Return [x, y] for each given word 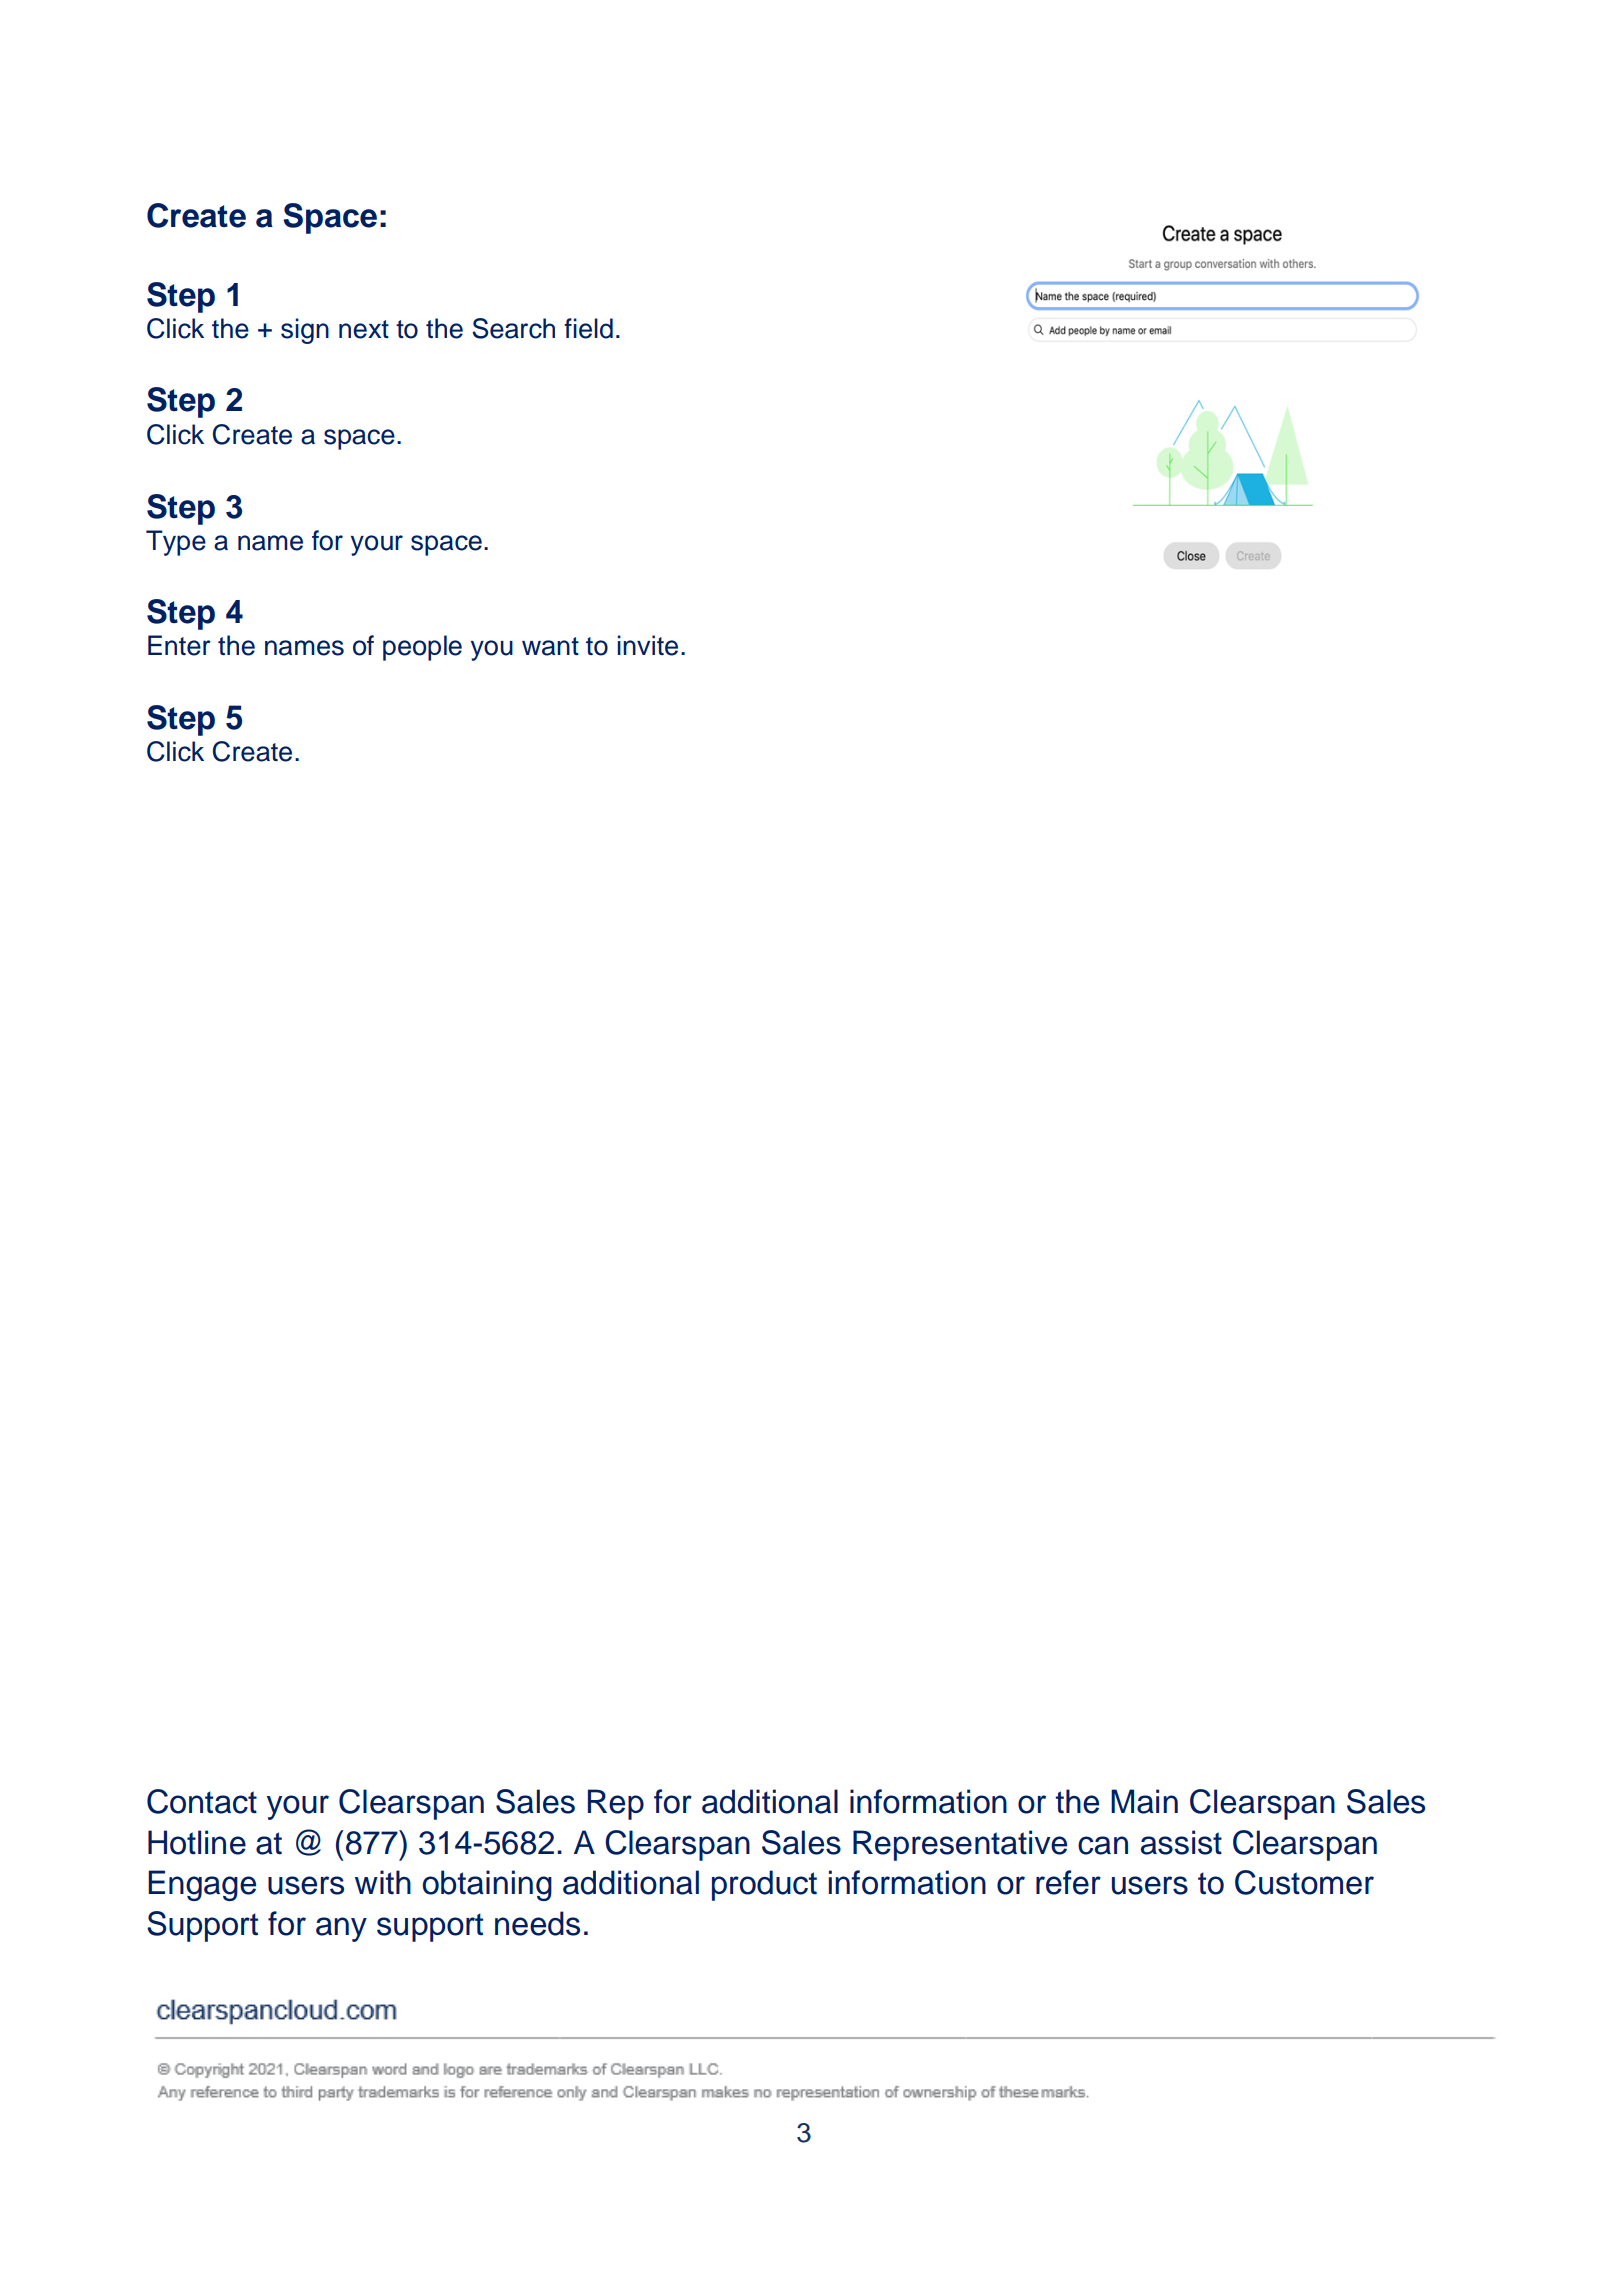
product [764, 1885]
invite [647, 645]
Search [513, 328]
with [383, 1882]
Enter [179, 645]
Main [1144, 1801]
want [550, 646]
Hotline [197, 1842]
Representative [960, 1845]
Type [176, 543]
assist [1181, 1842]
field [588, 328]
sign [305, 331]
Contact [202, 1801]
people [422, 648]
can [1103, 1845]
